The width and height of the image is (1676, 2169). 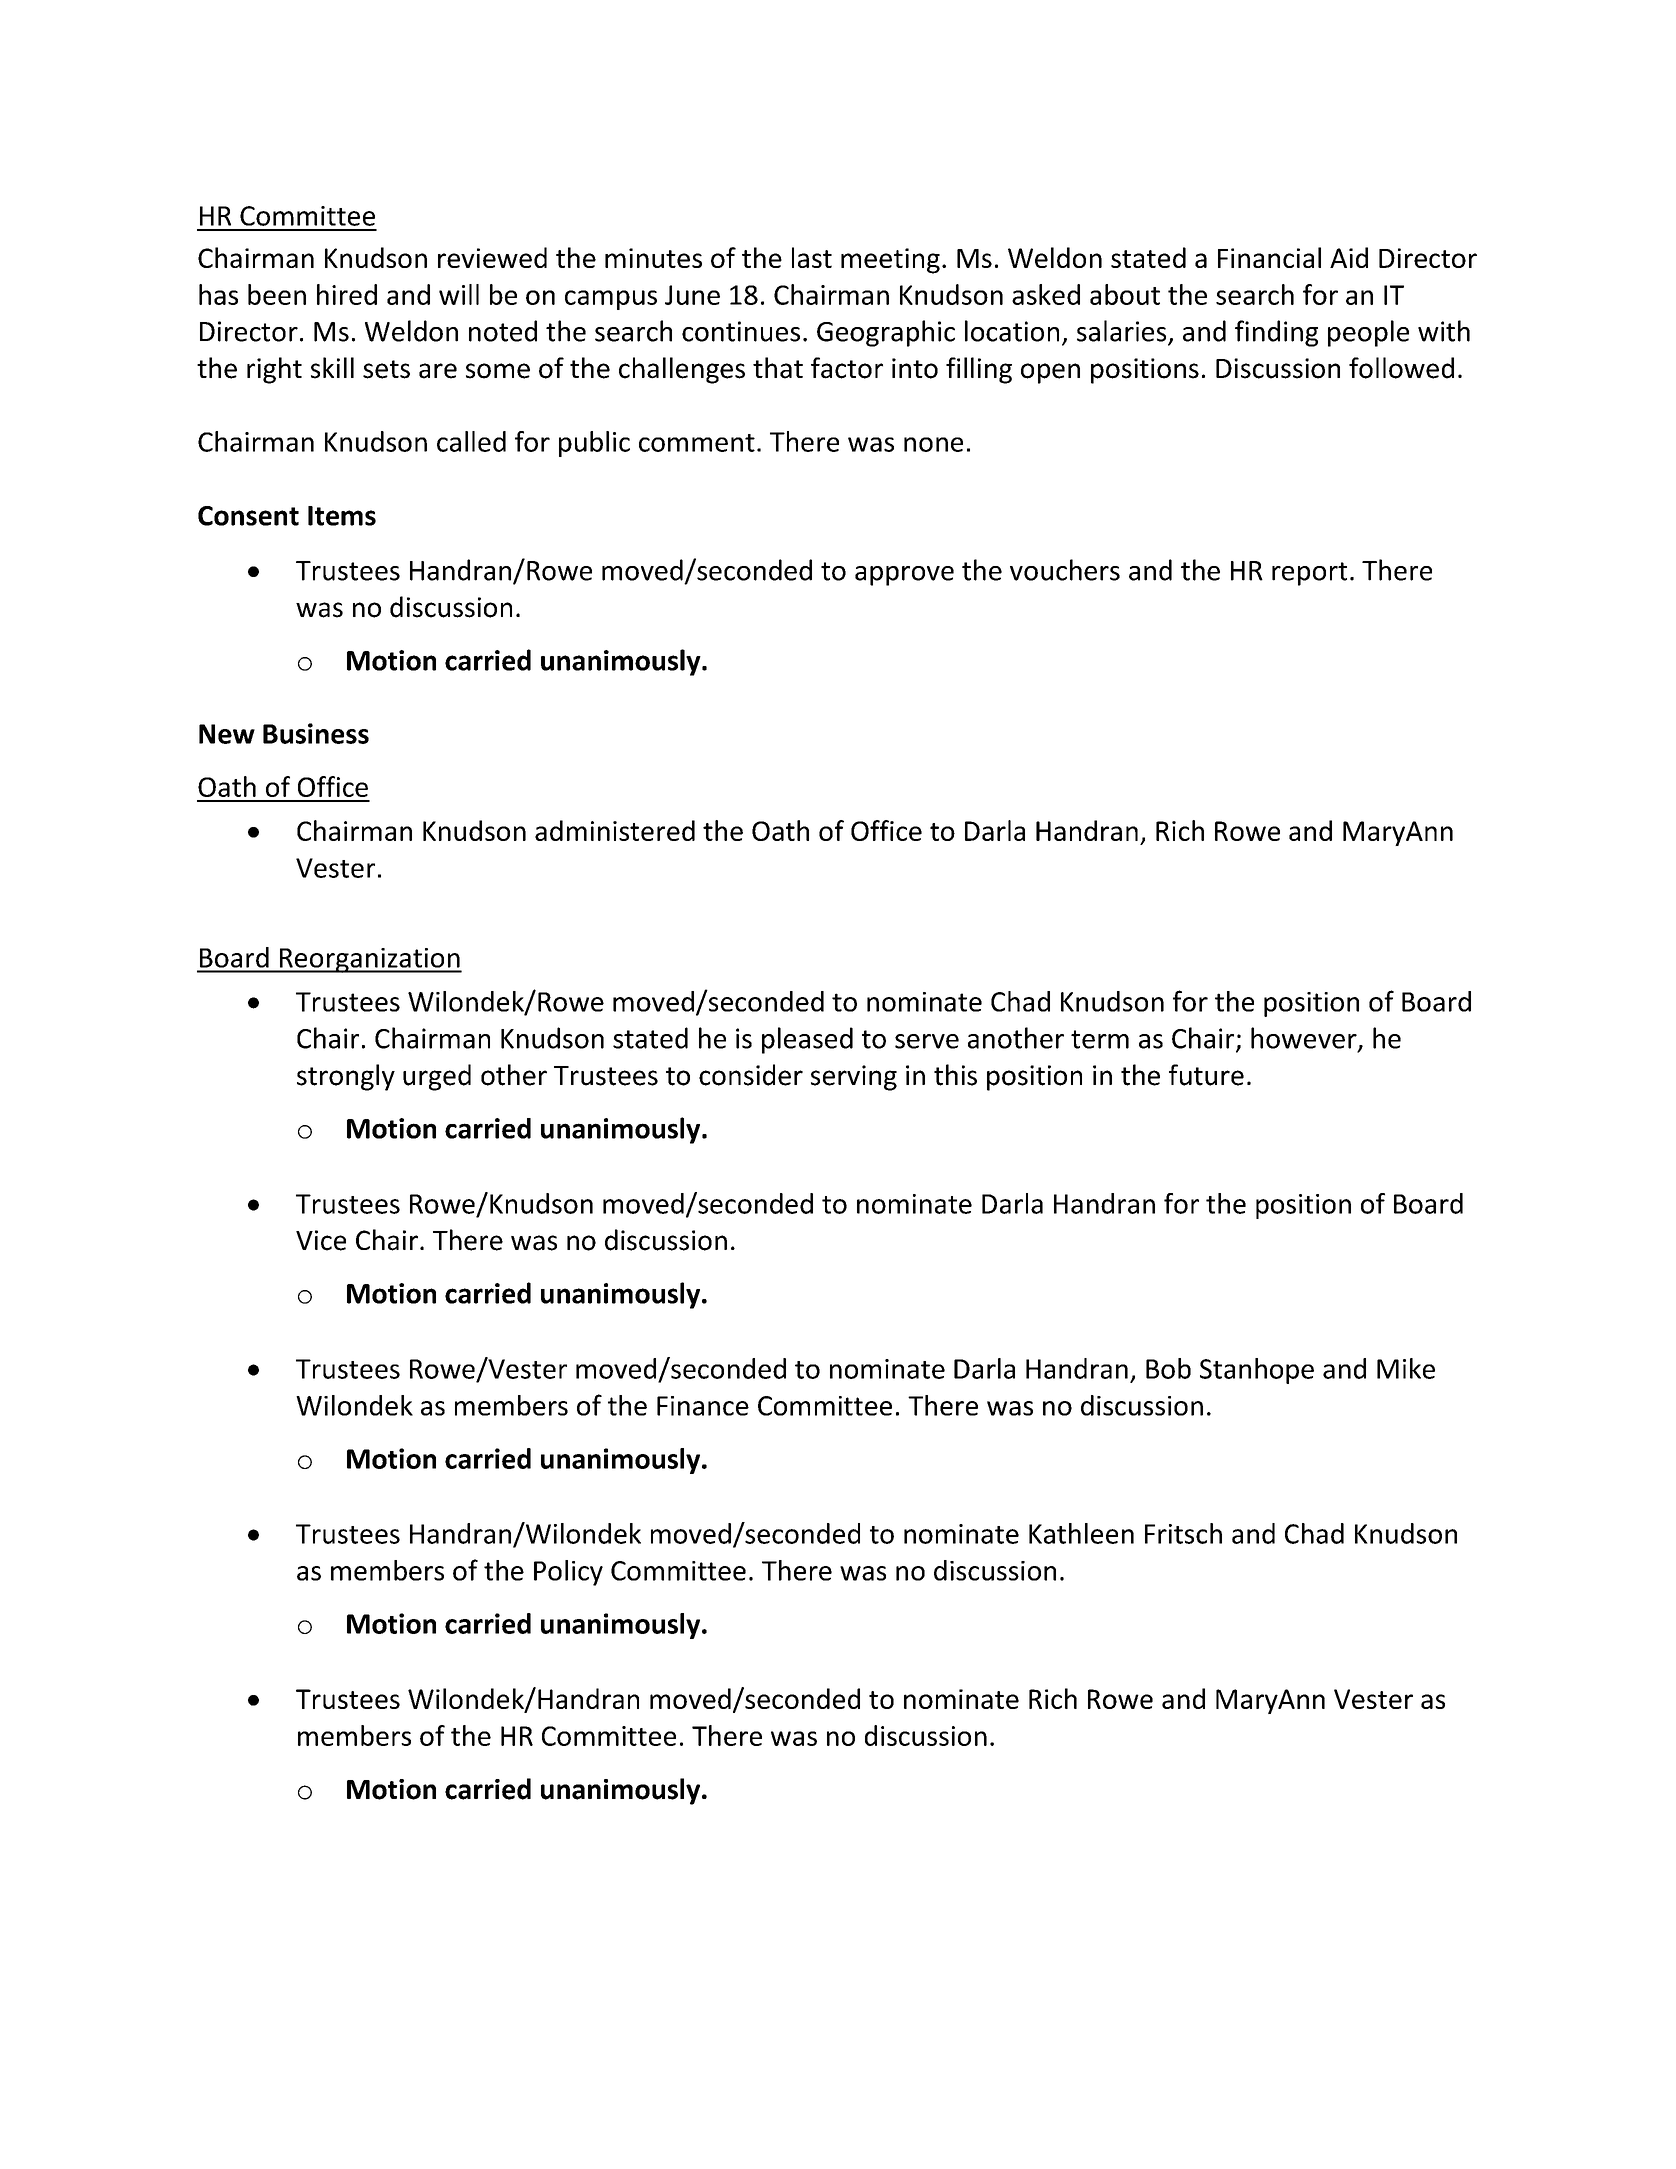 I want to click on report, so click(x=1309, y=574).
